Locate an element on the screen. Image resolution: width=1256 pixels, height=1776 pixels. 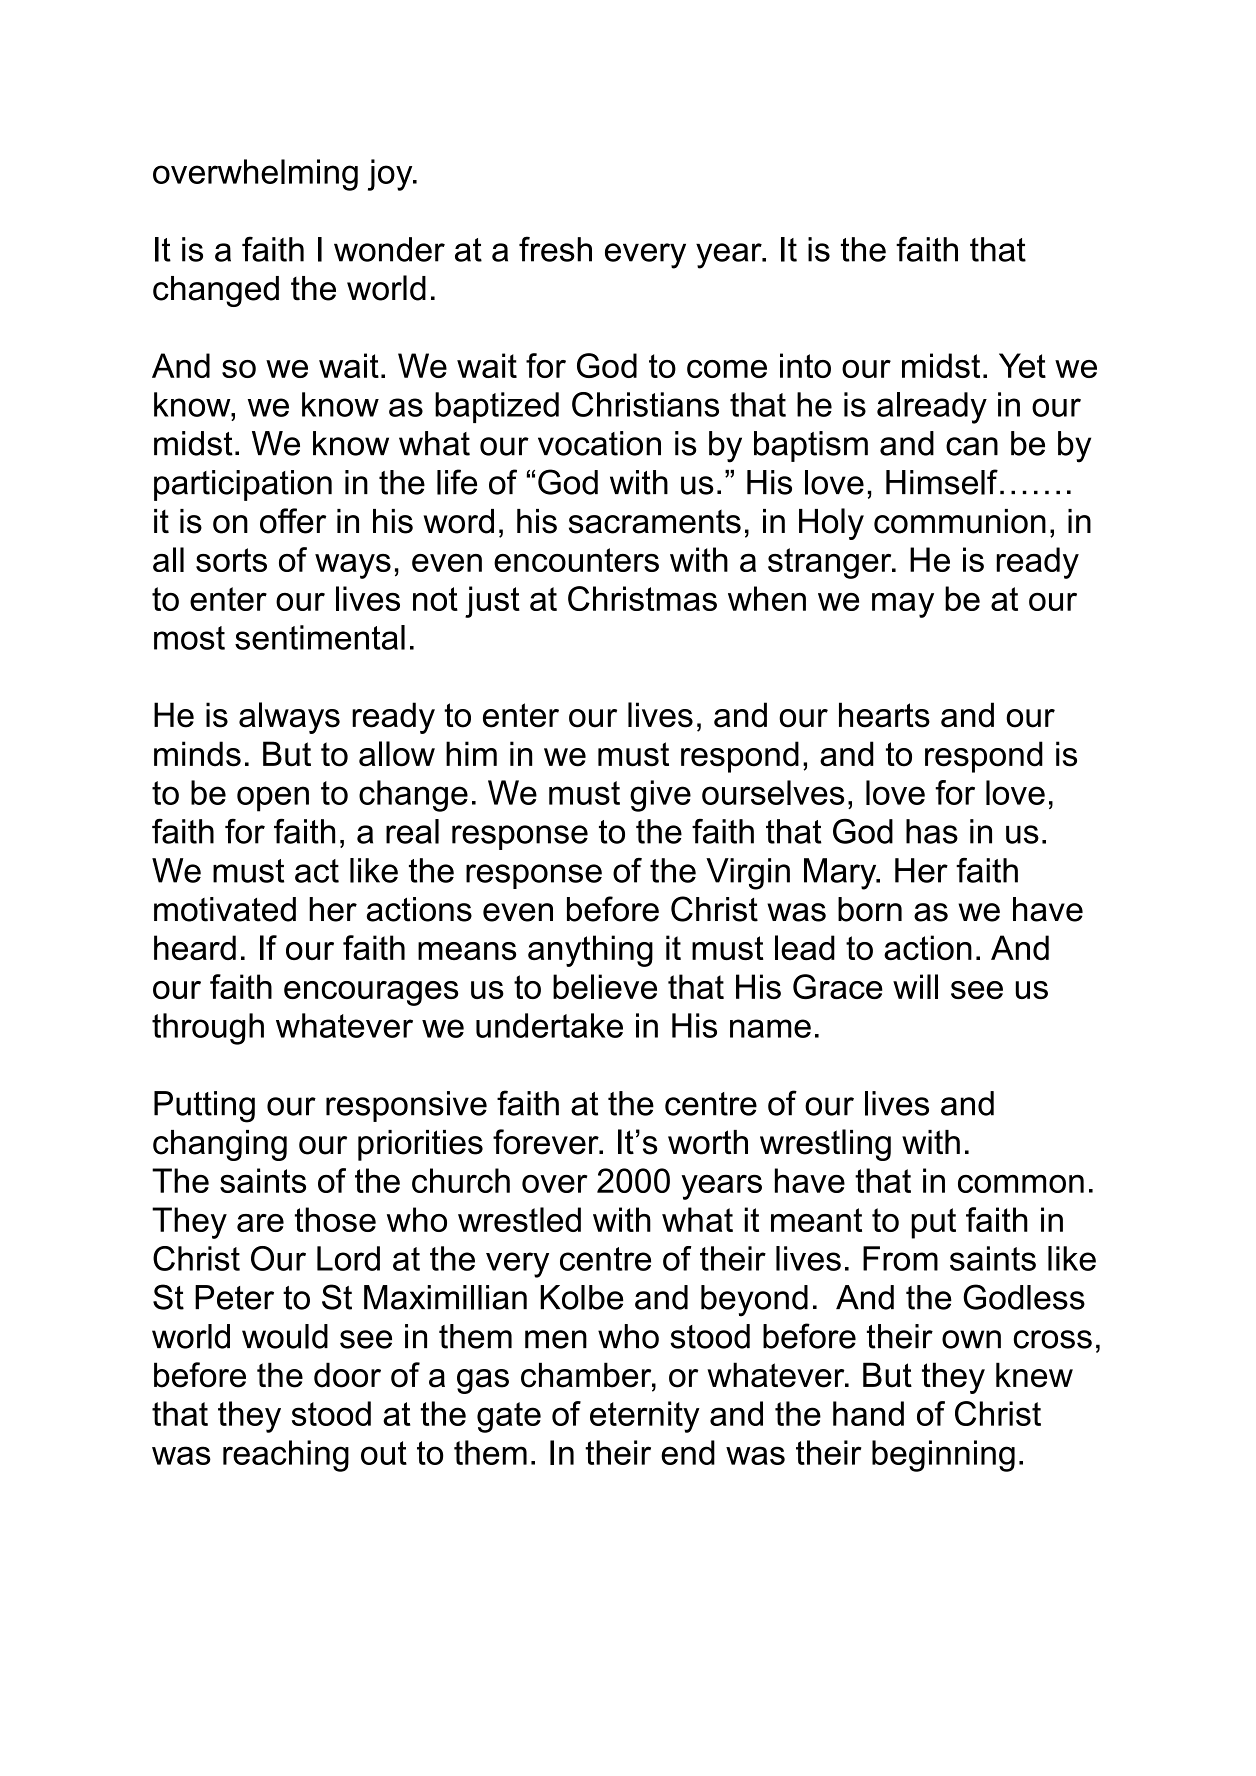
has is located at coordinates (932, 831).
